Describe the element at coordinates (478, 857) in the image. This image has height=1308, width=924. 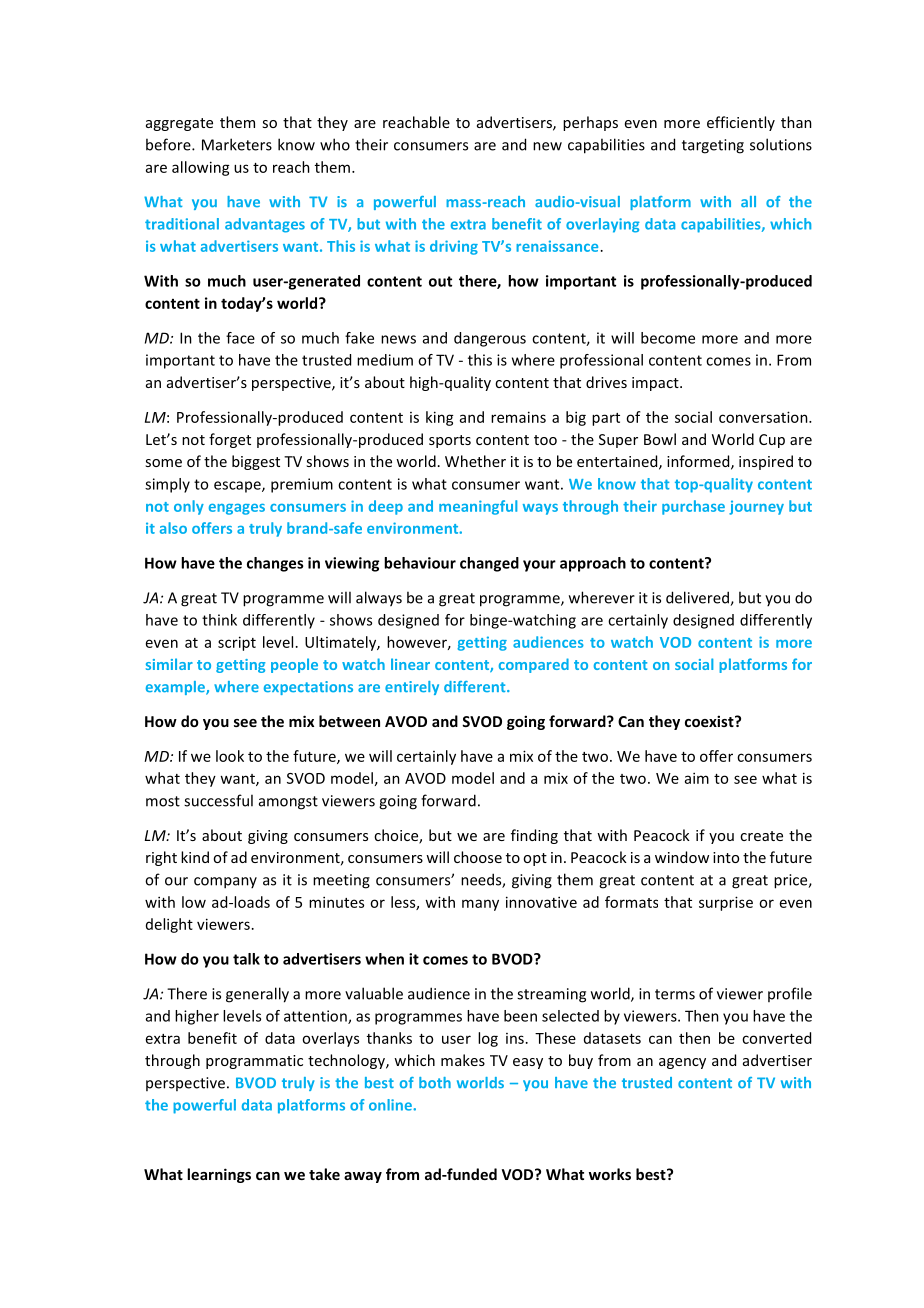
I see `choose` at that location.
